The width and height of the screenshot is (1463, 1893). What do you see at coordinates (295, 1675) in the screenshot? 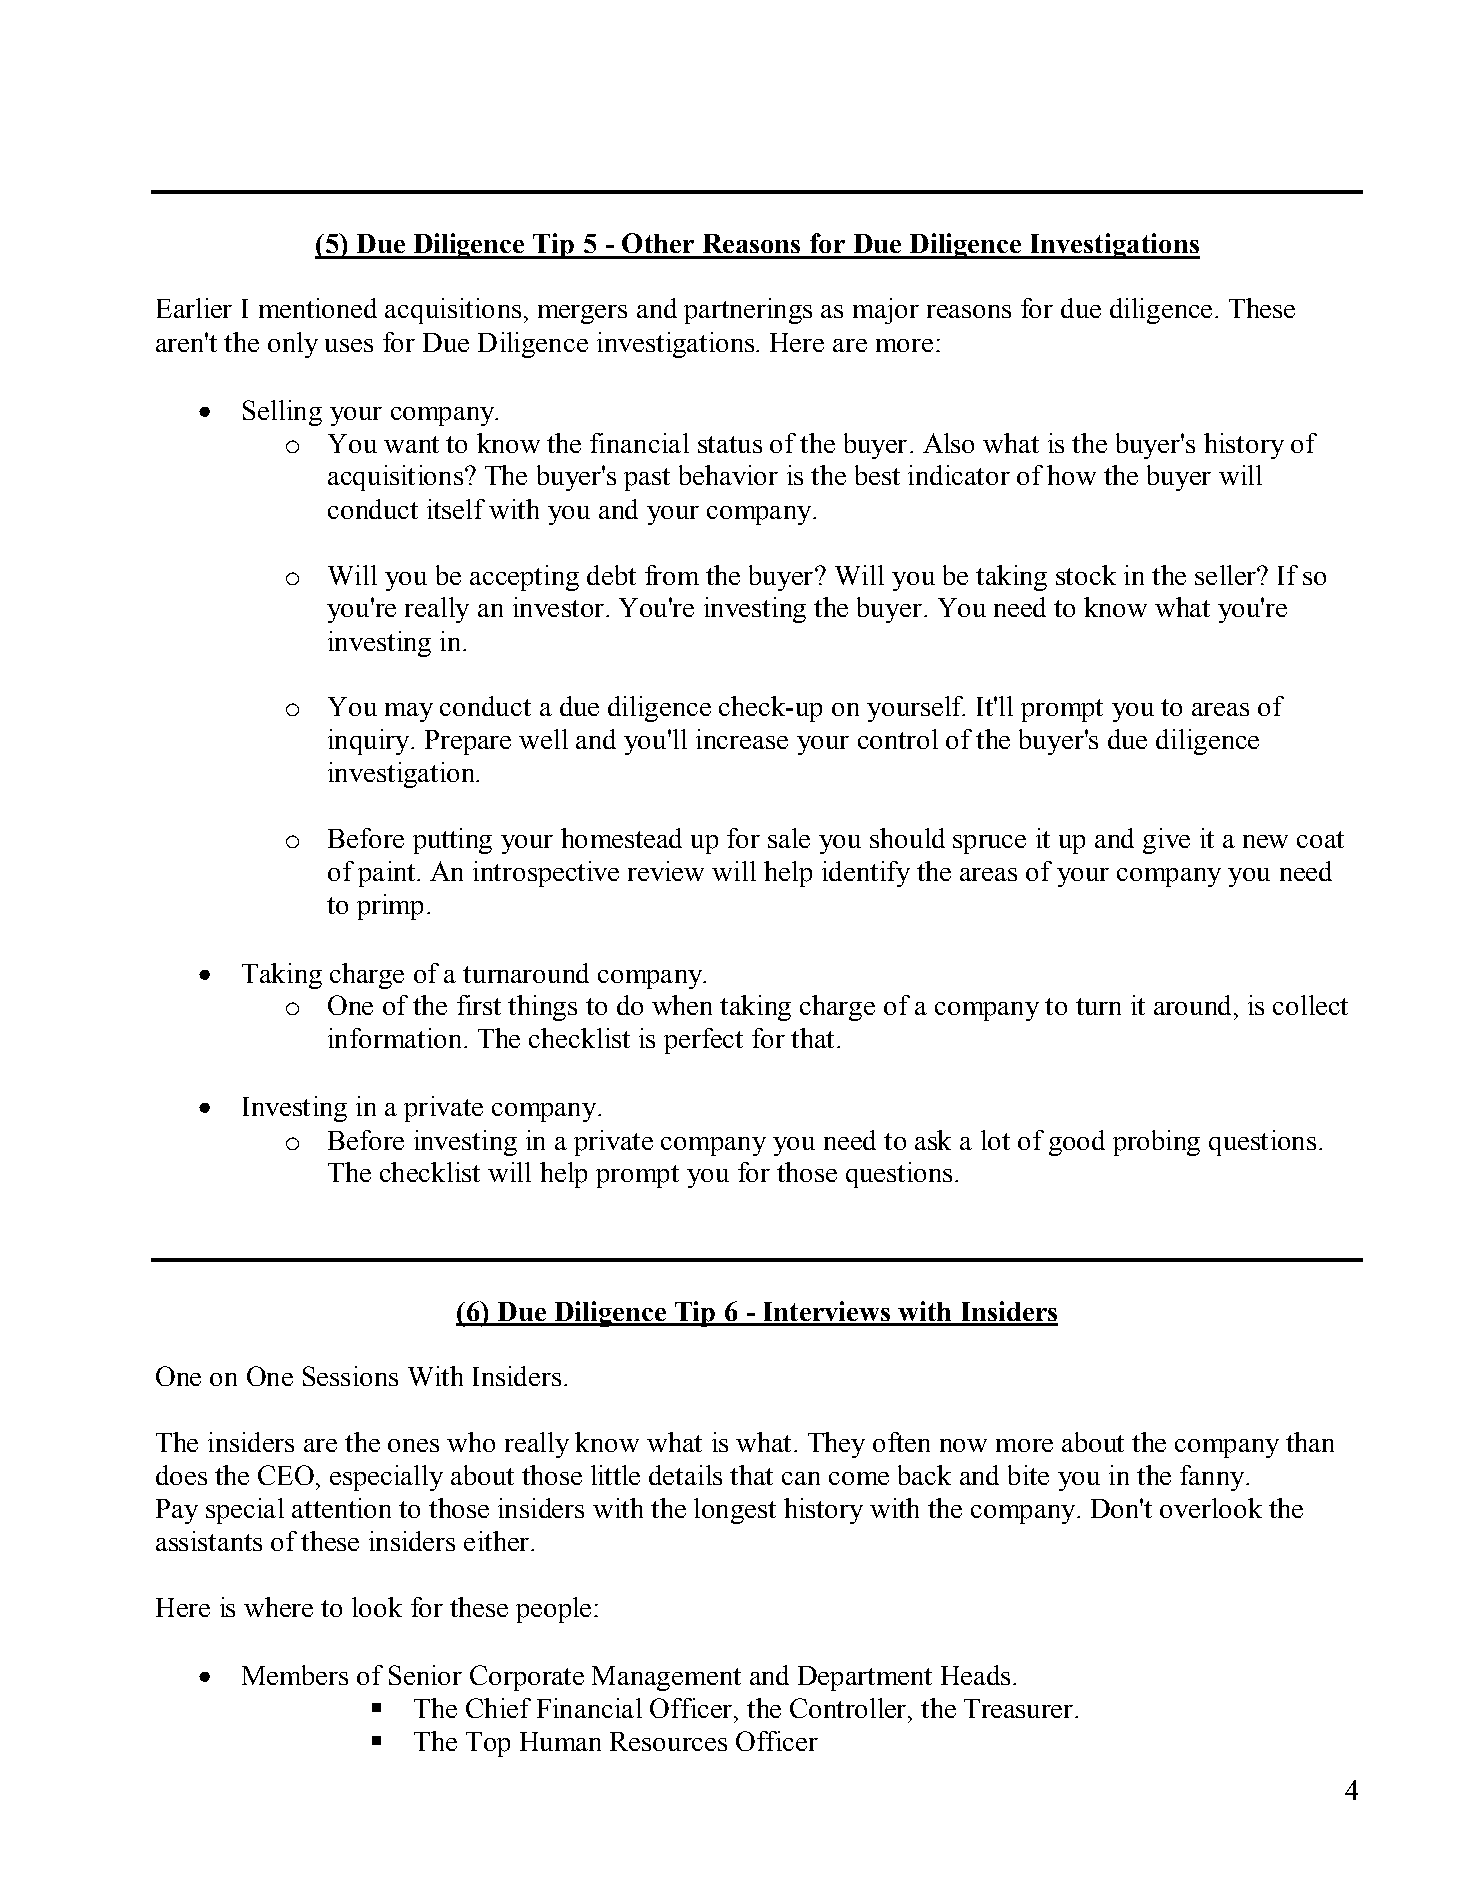
I see `Members` at bounding box center [295, 1675].
